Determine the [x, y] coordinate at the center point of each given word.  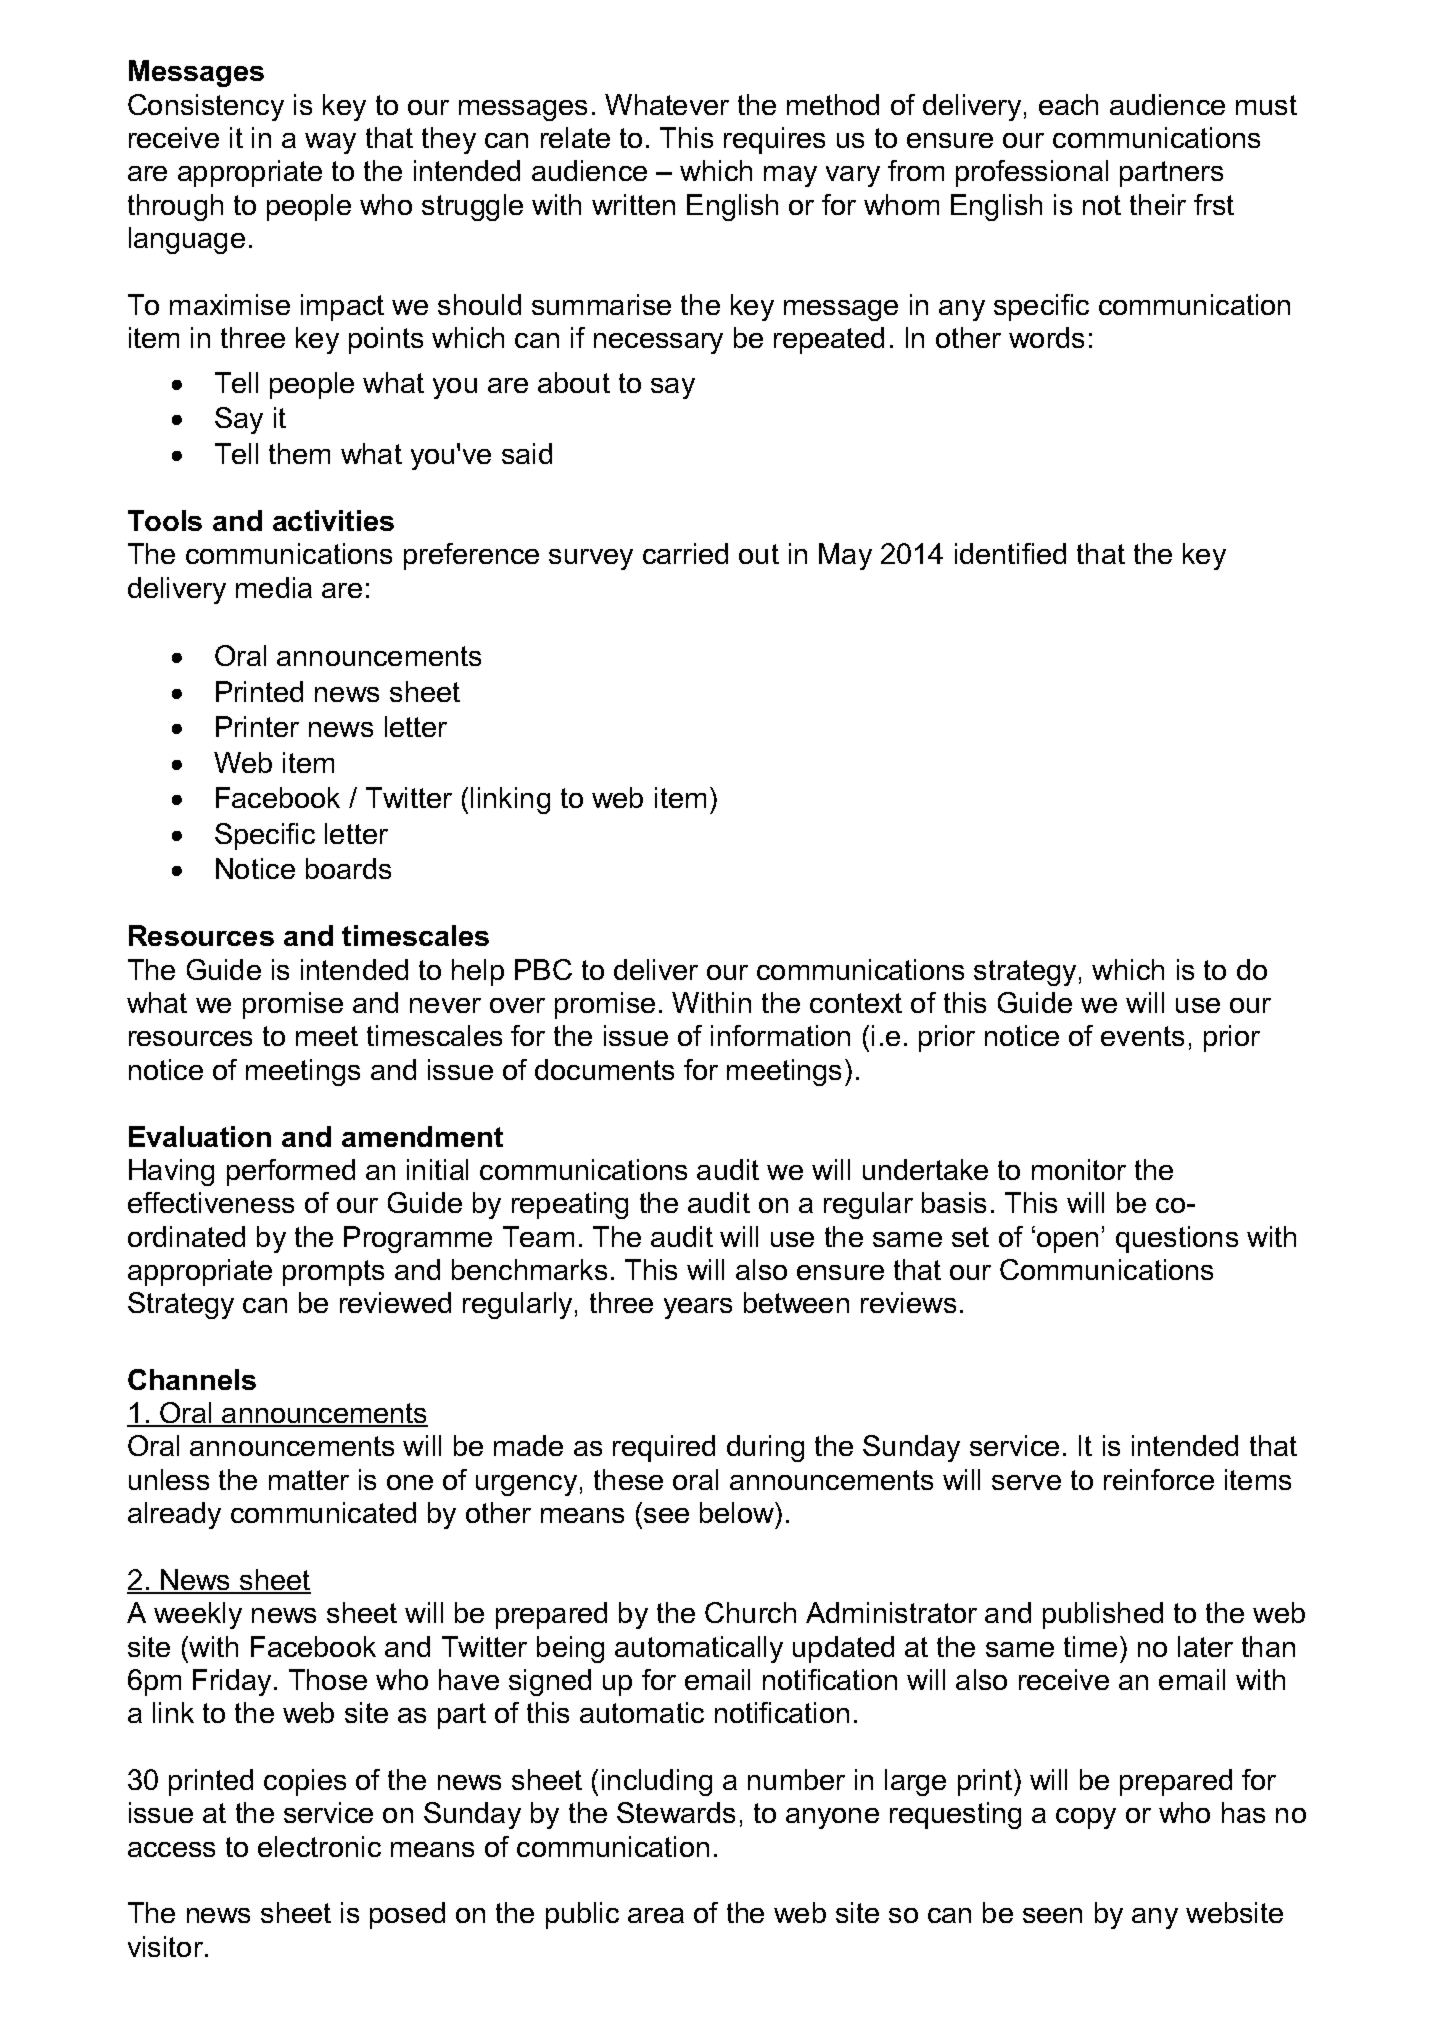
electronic [319, 1846]
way [330, 143]
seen [1052, 1915]
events [1142, 1036]
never [445, 1005]
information [780, 1035]
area [656, 1915]
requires [774, 140]
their [1158, 204]
